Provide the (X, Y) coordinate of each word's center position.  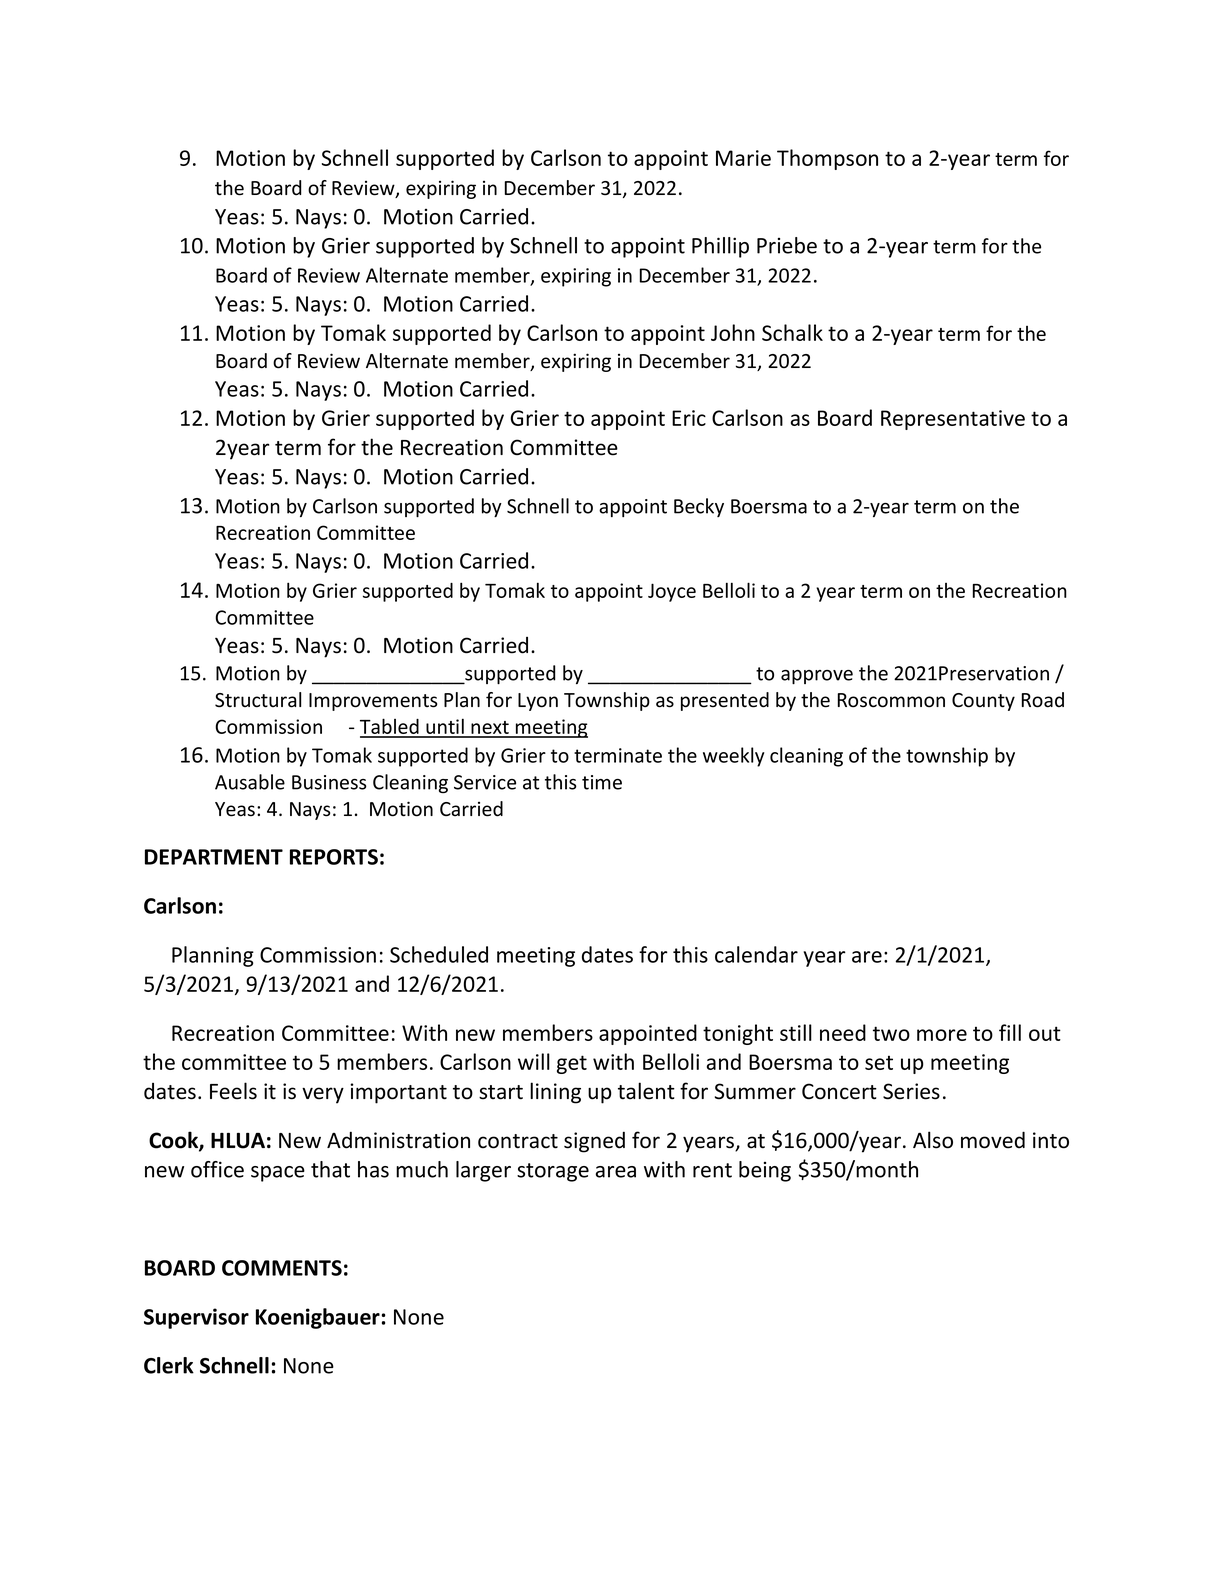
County (983, 702)
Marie (743, 158)
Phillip (720, 247)
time (602, 782)
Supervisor (196, 1318)
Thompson (827, 159)
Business (329, 782)
